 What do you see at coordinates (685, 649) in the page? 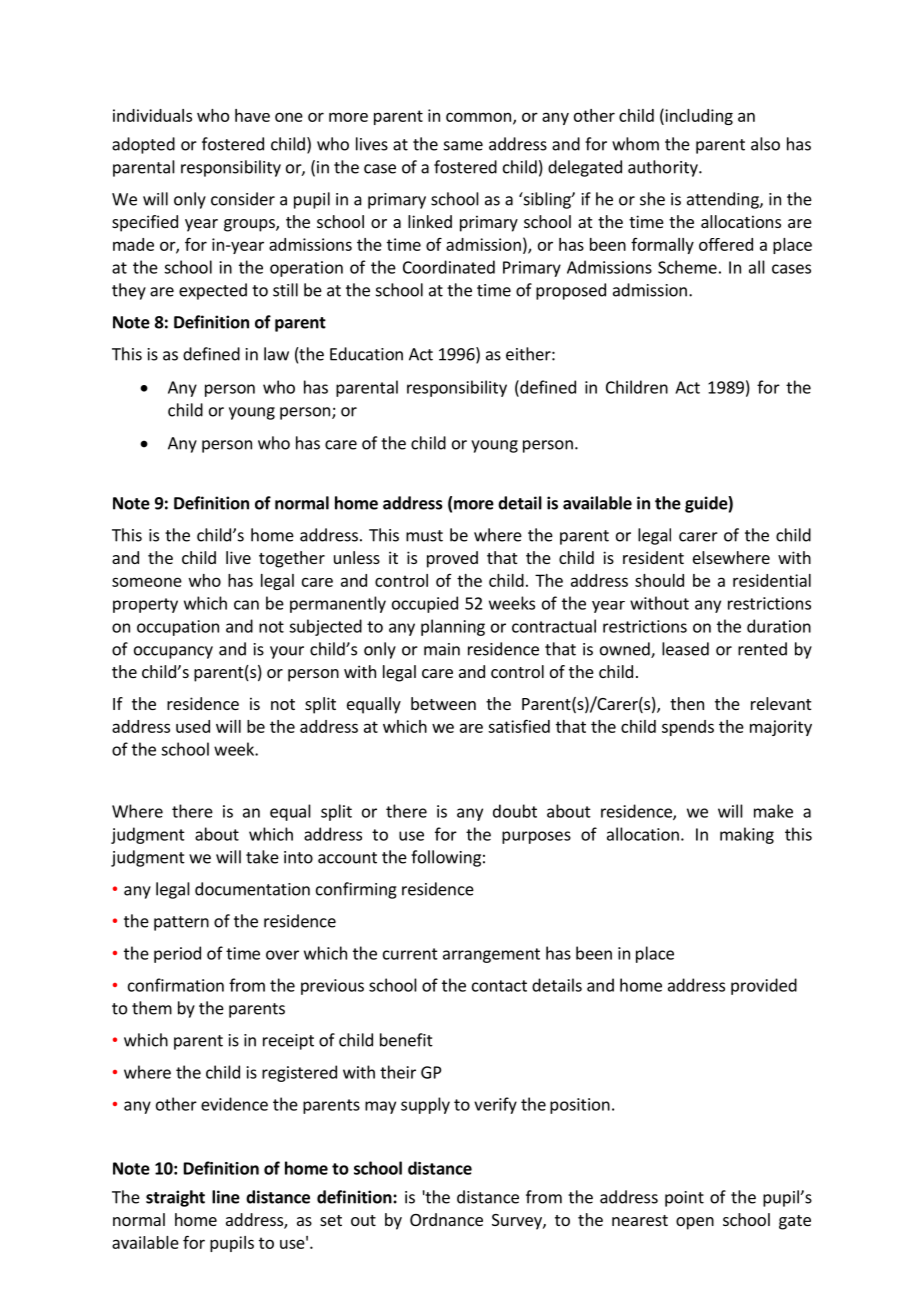
I see `leased` at bounding box center [685, 649].
